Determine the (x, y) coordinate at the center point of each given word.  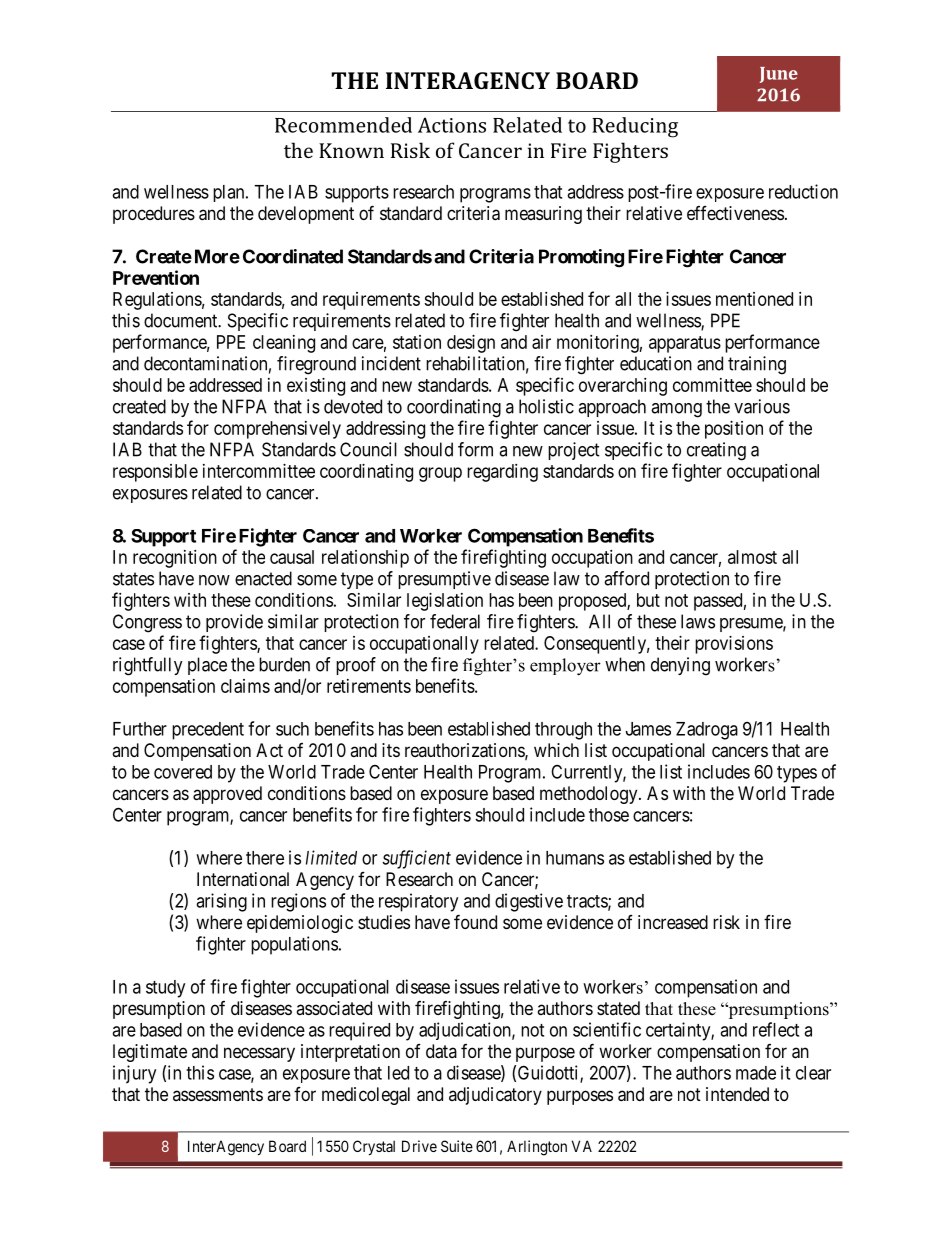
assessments (218, 1094)
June (779, 75)
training (757, 365)
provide (234, 623)
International (243, 879)
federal (455, 621)
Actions (452, 125)
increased (673, 922)
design (471, 344)
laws (698, 621)
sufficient (416, 859)
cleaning (284, 344)
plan (230, 193)
